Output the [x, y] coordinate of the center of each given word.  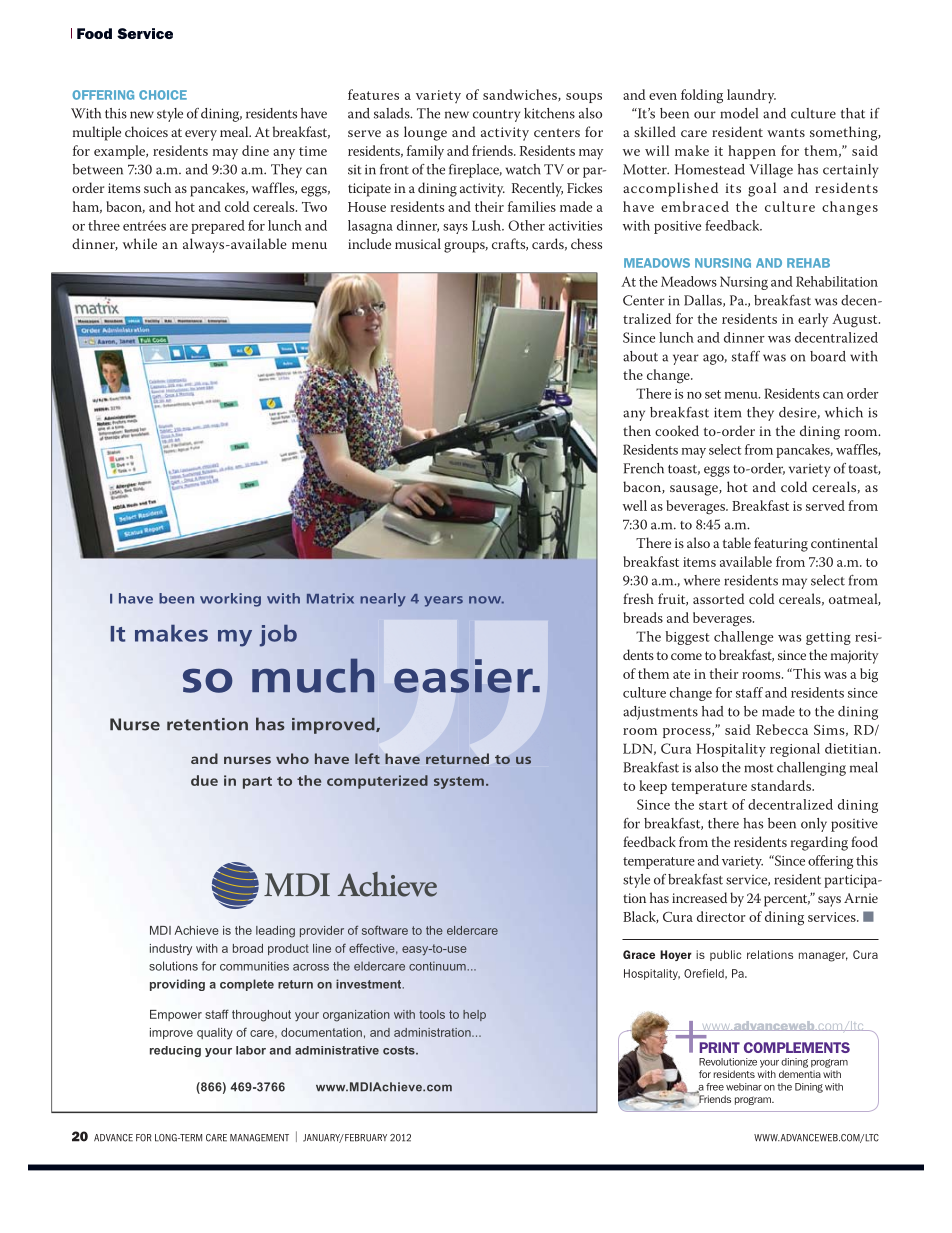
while [140, 243]
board [828, 356]
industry [171, 950]
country [496, 116]
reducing [175, 1051]
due [204, 780]
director [721, 916]
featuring [781, 544]
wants [786, 133]
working [230, 600]
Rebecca [782, 729]
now [486, 600]
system [459, 782]
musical [418, 243]
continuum [438, 966]
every [201, 135]
